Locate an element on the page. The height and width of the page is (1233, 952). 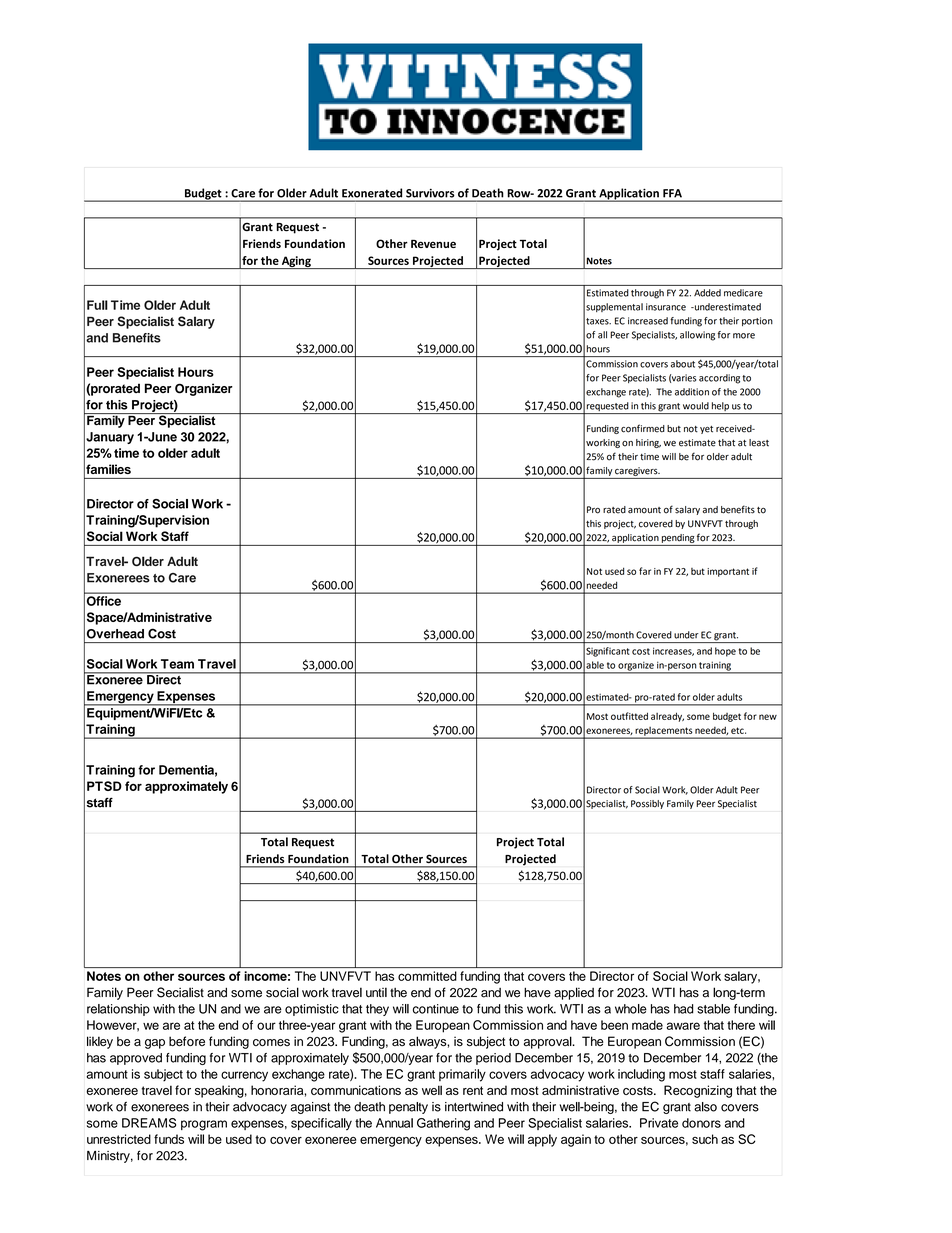
Team is located at coordinates (177, 664).
